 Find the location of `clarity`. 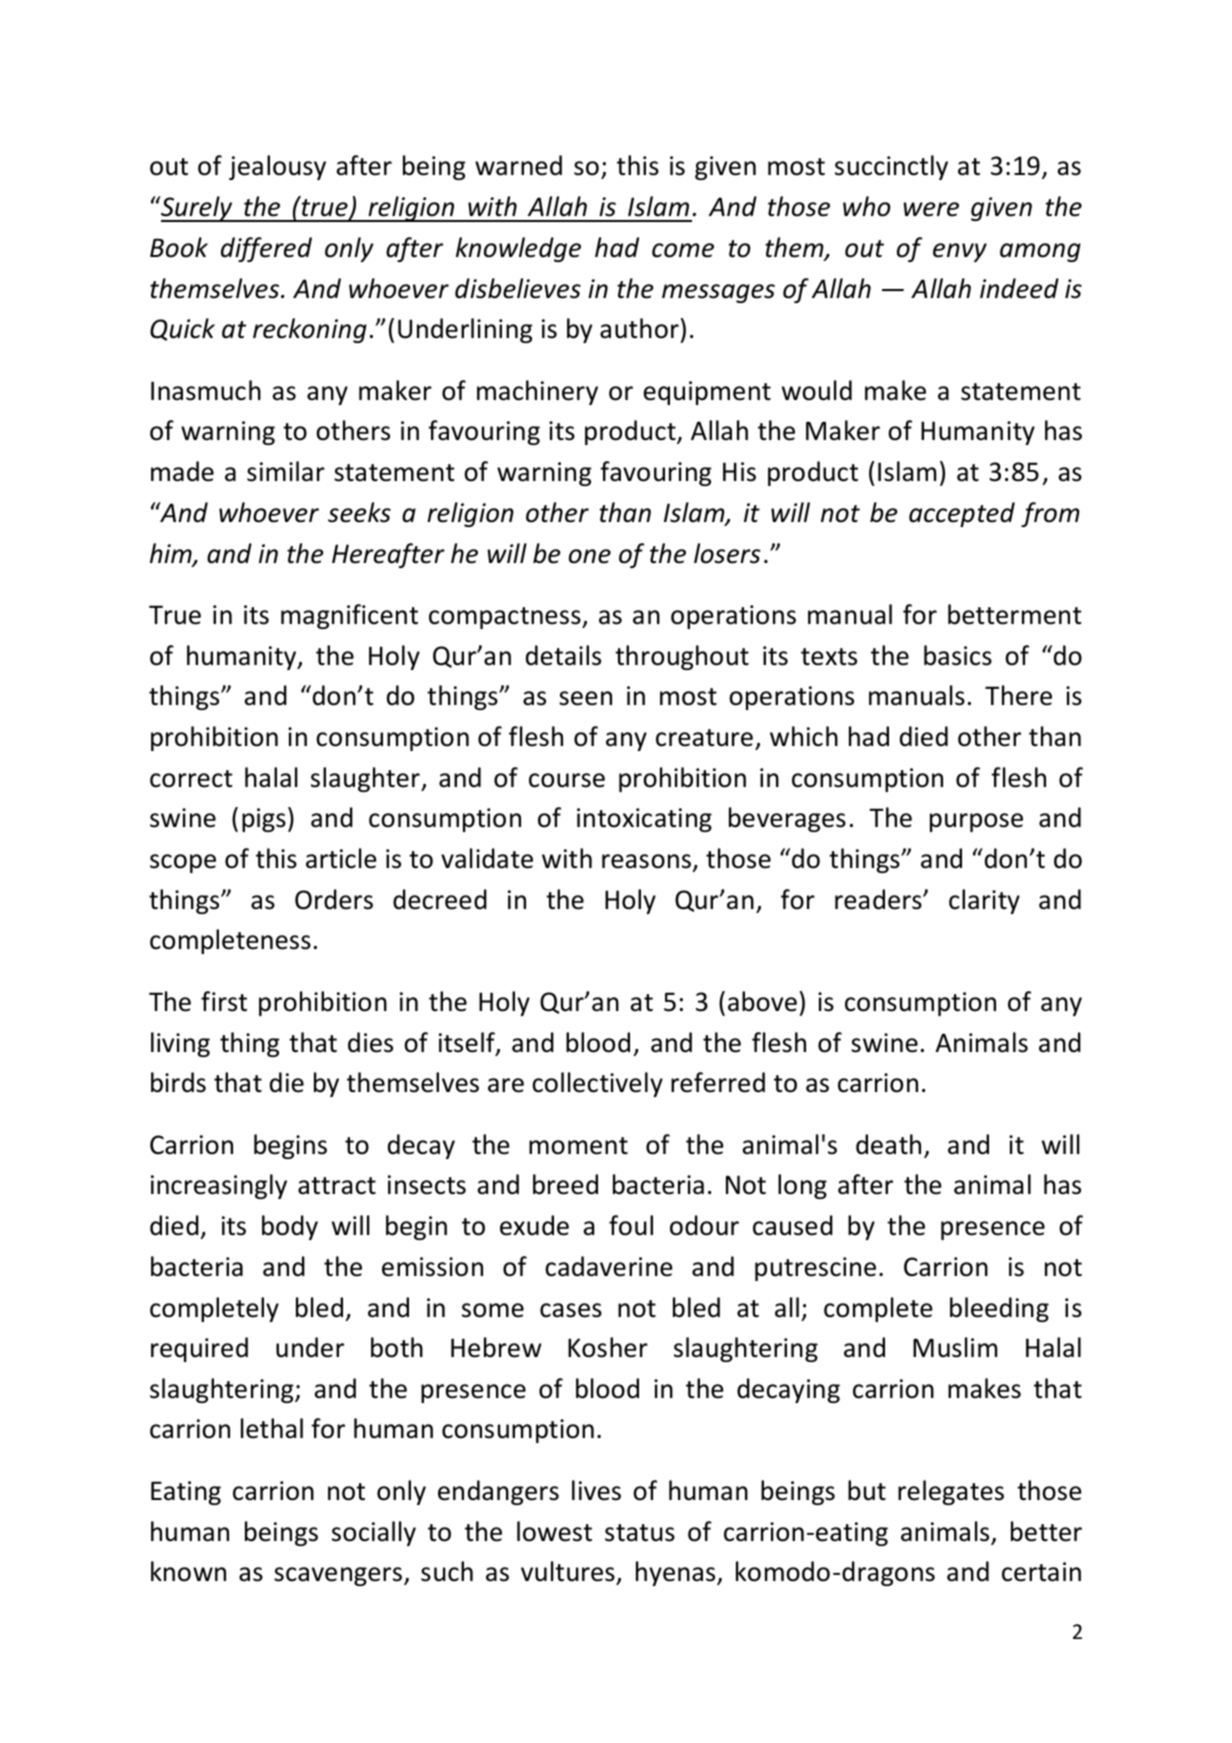

clarity is located at coordinates (984, 901).
